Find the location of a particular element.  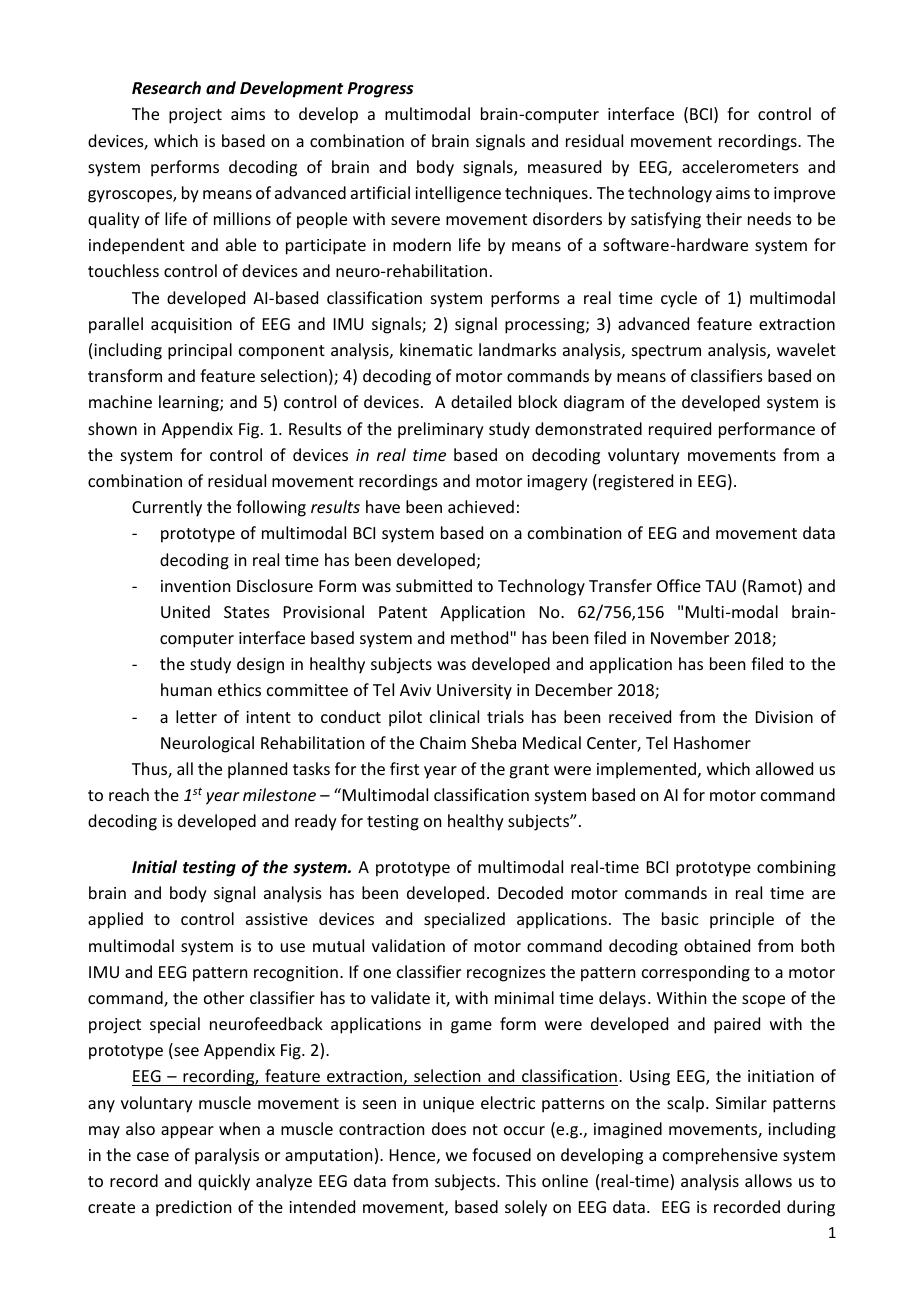

Research is located at coordinates (166, 88).
